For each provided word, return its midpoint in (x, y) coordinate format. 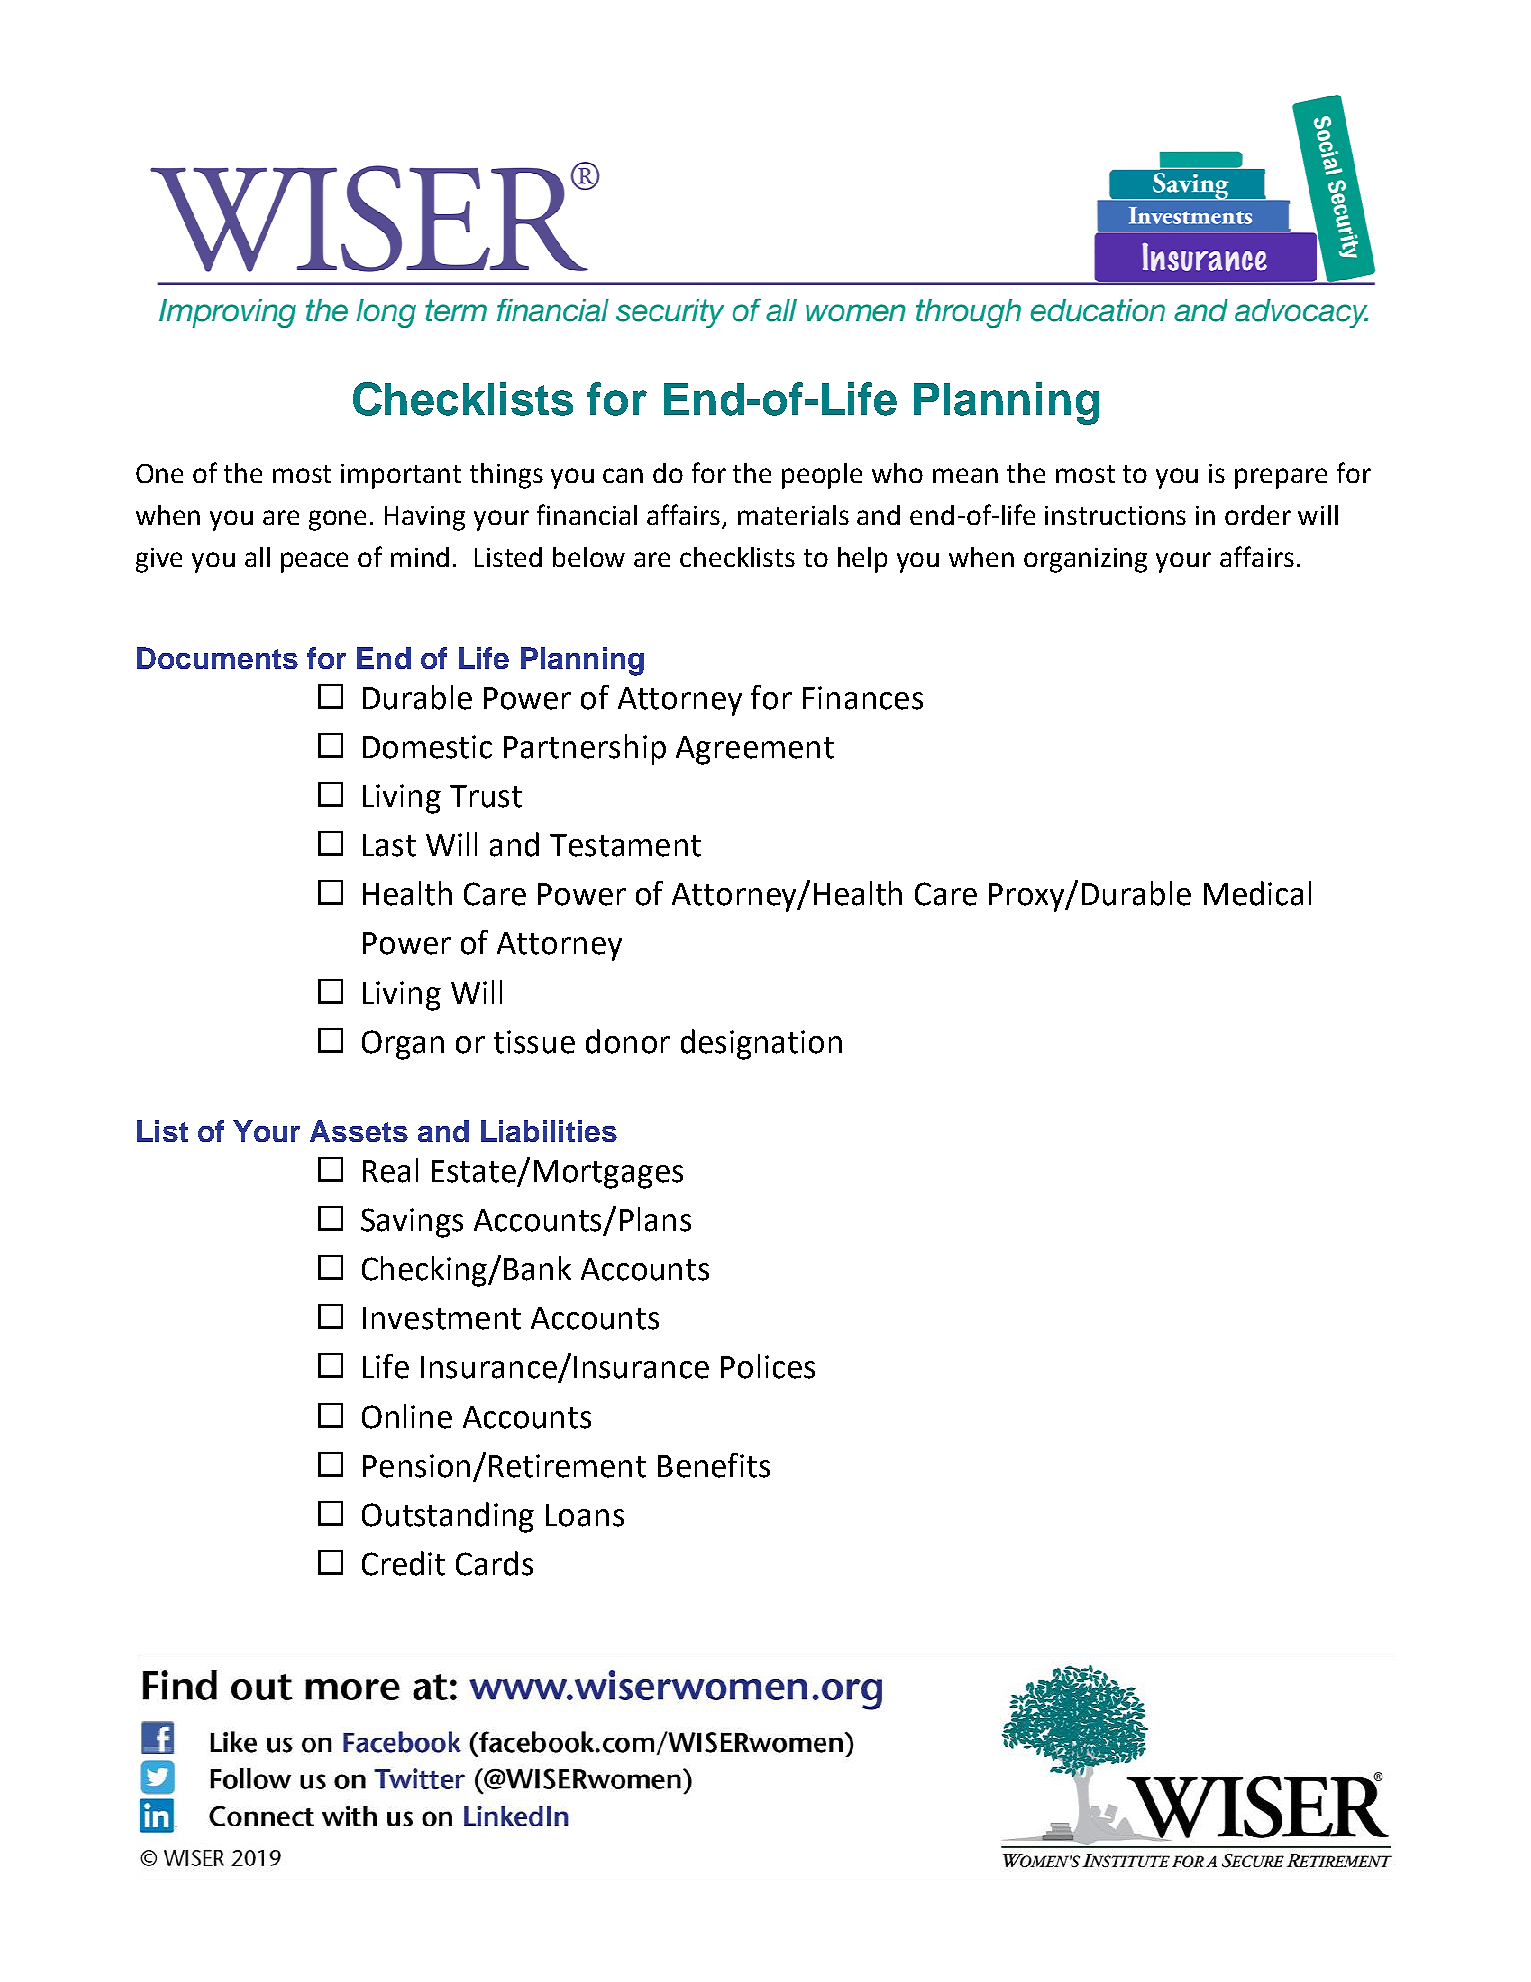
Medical (1257, 893)
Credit (403, 1563)
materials (793, 515)
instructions (1115, 515)
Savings (412, 1223)
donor (628, 1041)
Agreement (755, 750)
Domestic (427, 747)
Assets (359, 1131)
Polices (768, 1366)
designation (761, 1044)
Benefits (714, 1465)
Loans (585, 1515)
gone (337, 520)
